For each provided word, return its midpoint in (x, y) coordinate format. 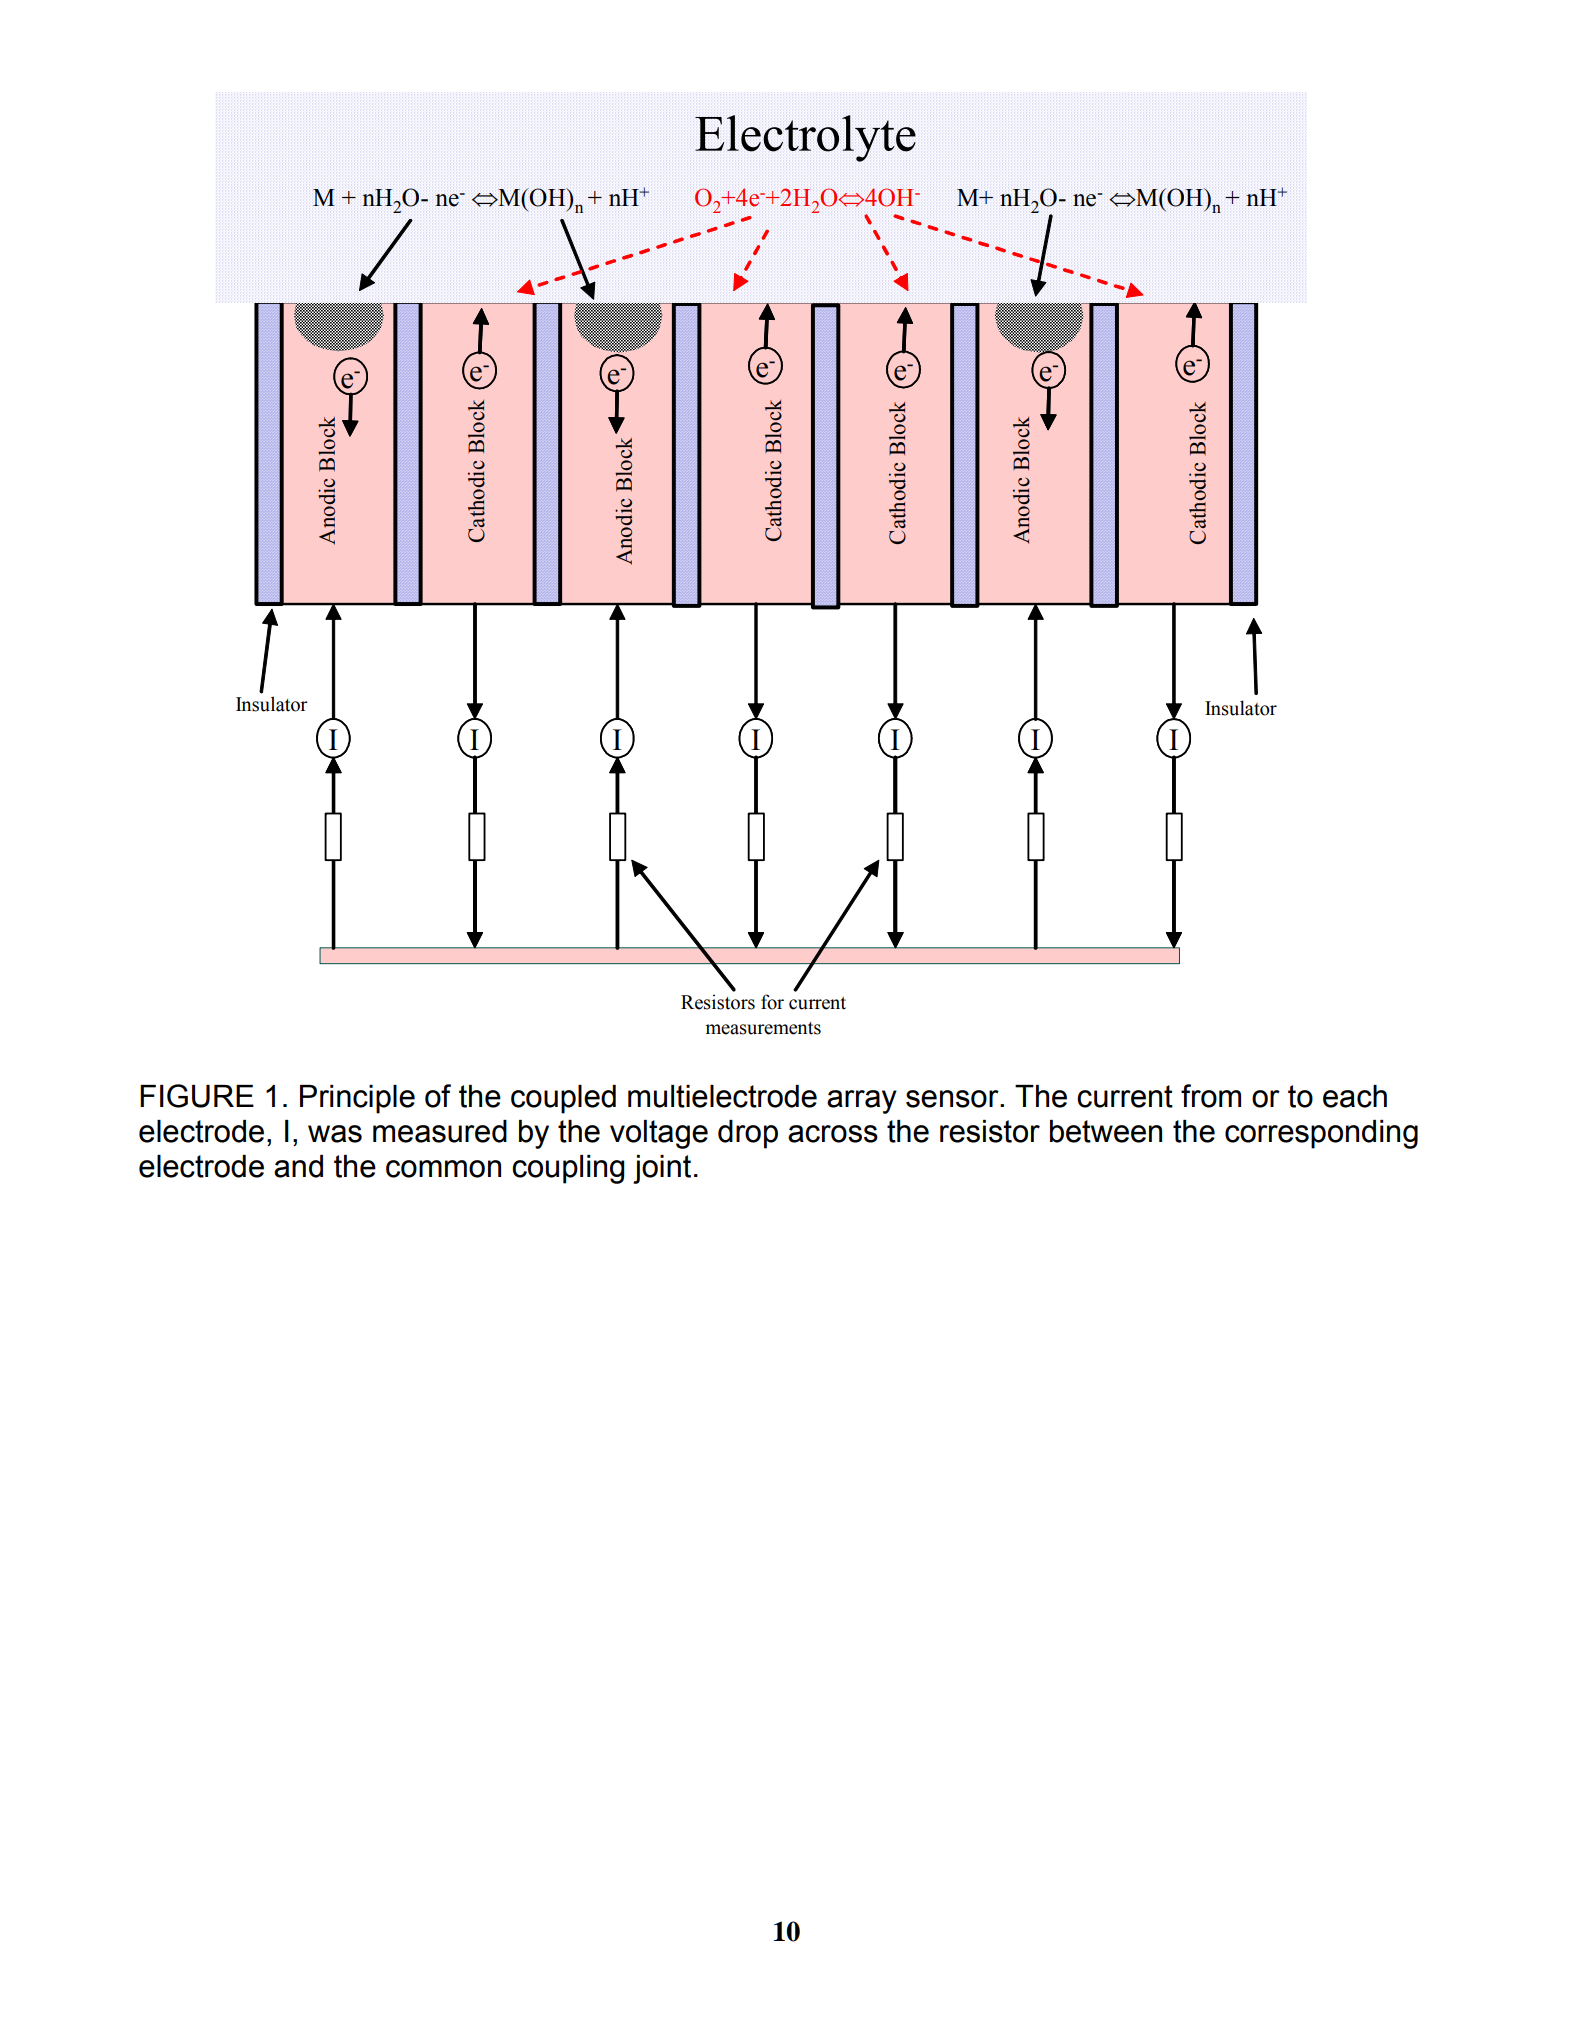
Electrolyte (805, 138)
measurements (763, 1028)
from (1211, 1096)
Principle (357, 1099)
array (862, 1102)
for (772, 1002)
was (335, 1134)
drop (748, 1134)
